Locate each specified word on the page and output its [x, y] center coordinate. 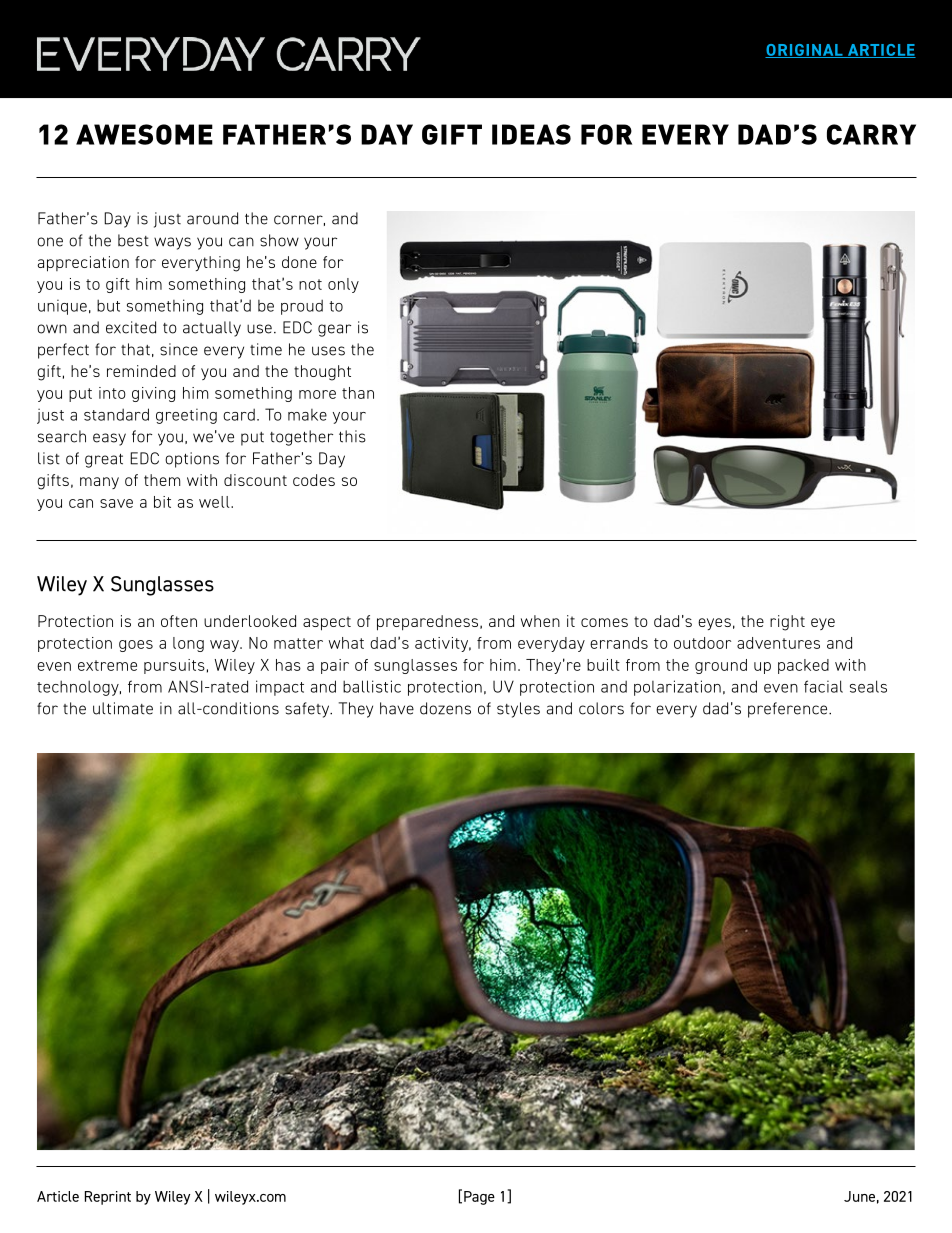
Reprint [108, 1198]
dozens [445, 708]
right [787, 623]
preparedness [429, 623]
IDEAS [531, 134]
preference [789, 710]
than [358, 393]
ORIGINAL [805, 51]
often [179, 621]
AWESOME [144, 134]
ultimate [123, 708]
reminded [141, 371]
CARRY [871, 134]
